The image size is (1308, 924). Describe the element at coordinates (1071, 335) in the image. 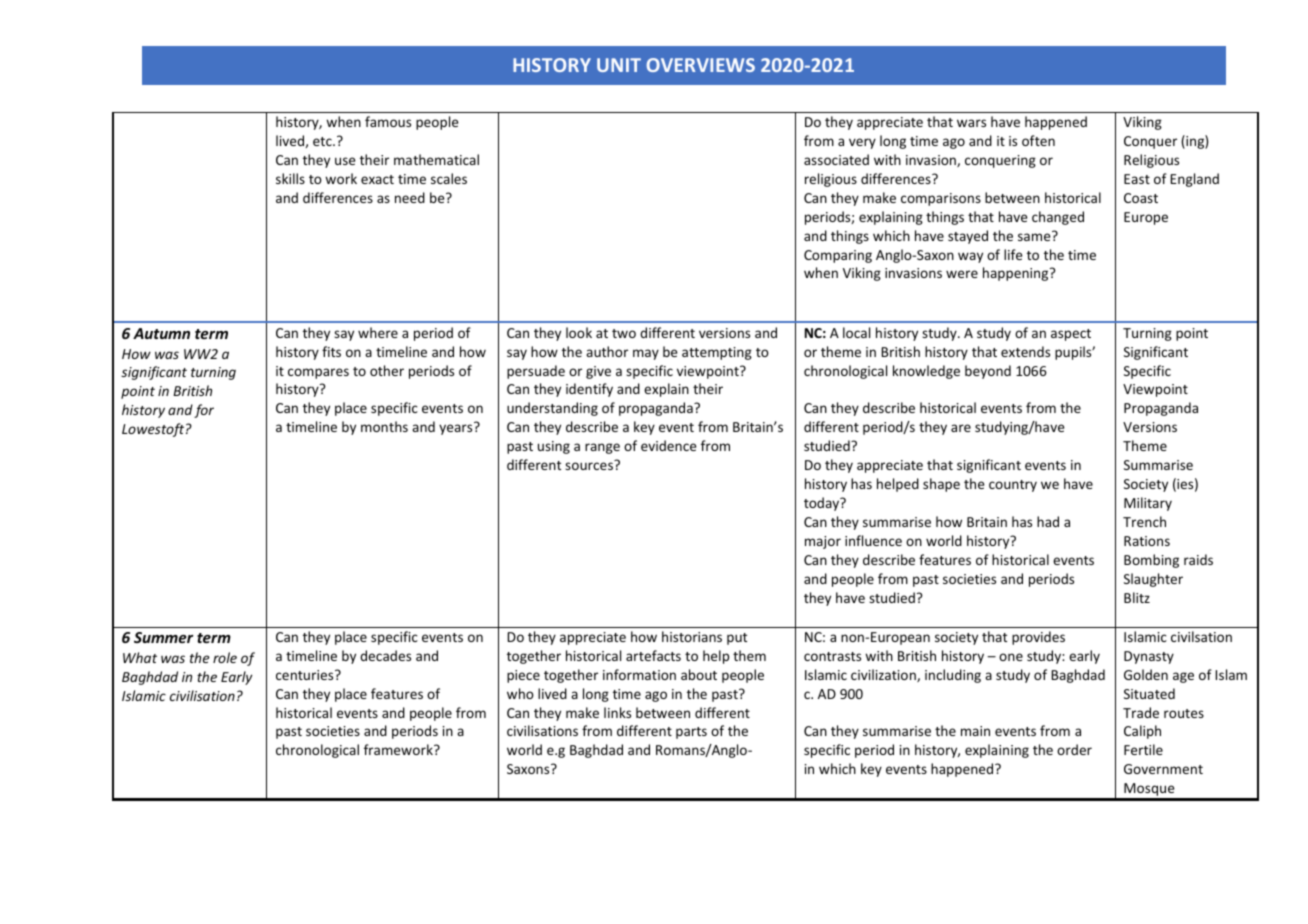

I see `aspect` at that location.
